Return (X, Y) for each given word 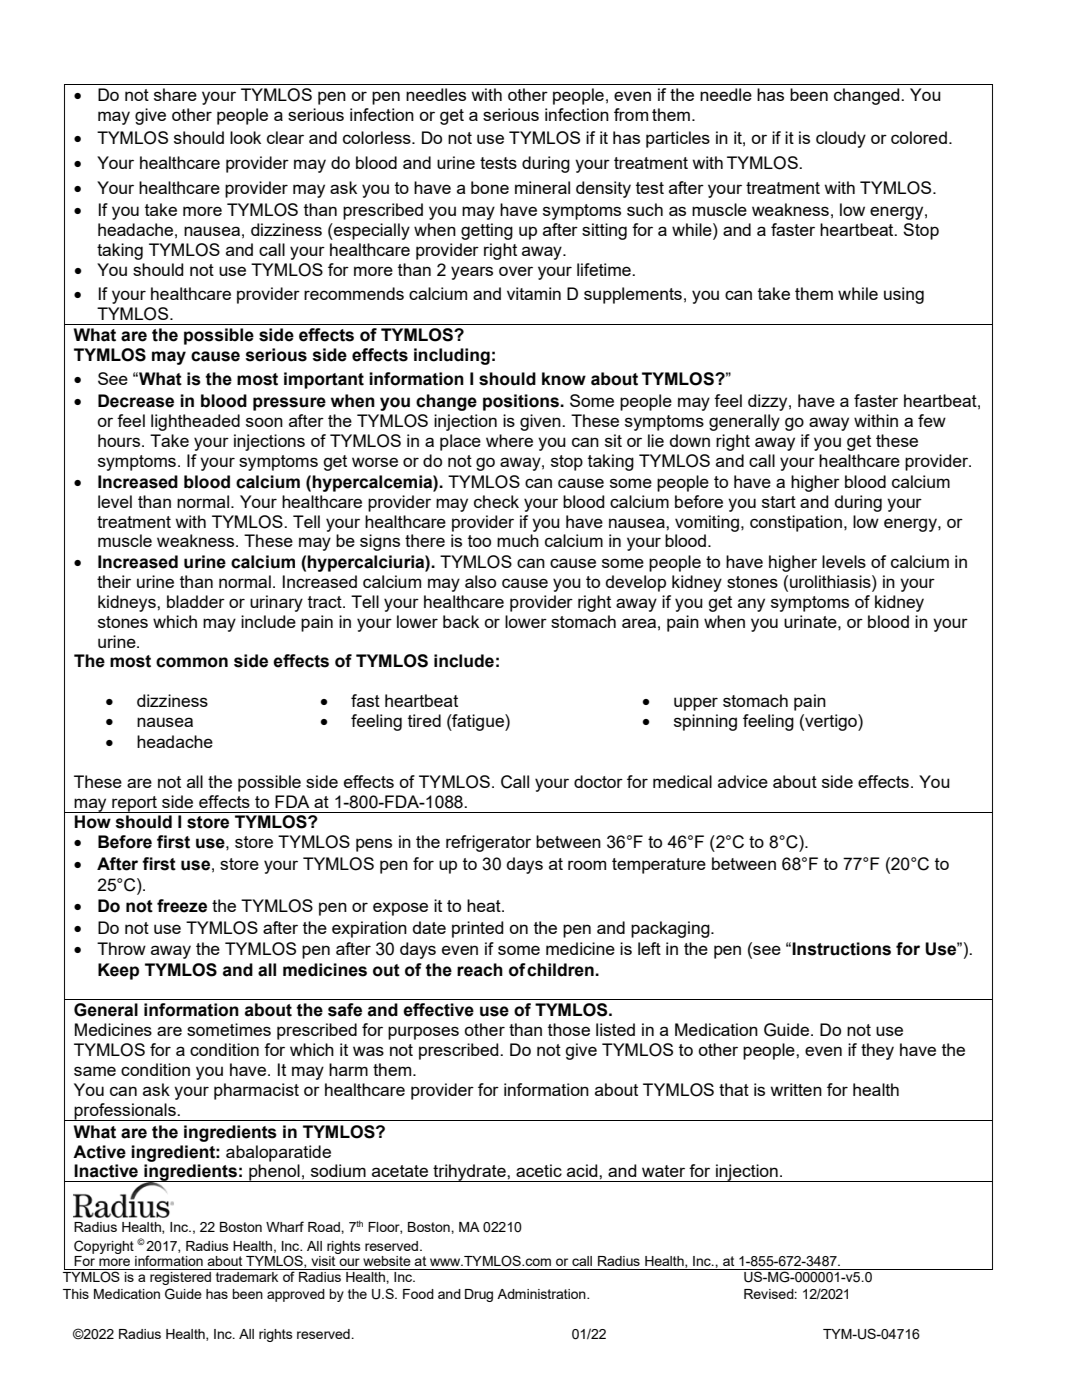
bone (490, 187)
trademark (247, 1277)
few (932, 420)
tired (424, 720)
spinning (705, 722)
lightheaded (195, 422)
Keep (118, 971)
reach (480, 970)
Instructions (841, 949)
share (175, 94)
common (192, 662)
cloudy (841, 139)
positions (522, 402)
